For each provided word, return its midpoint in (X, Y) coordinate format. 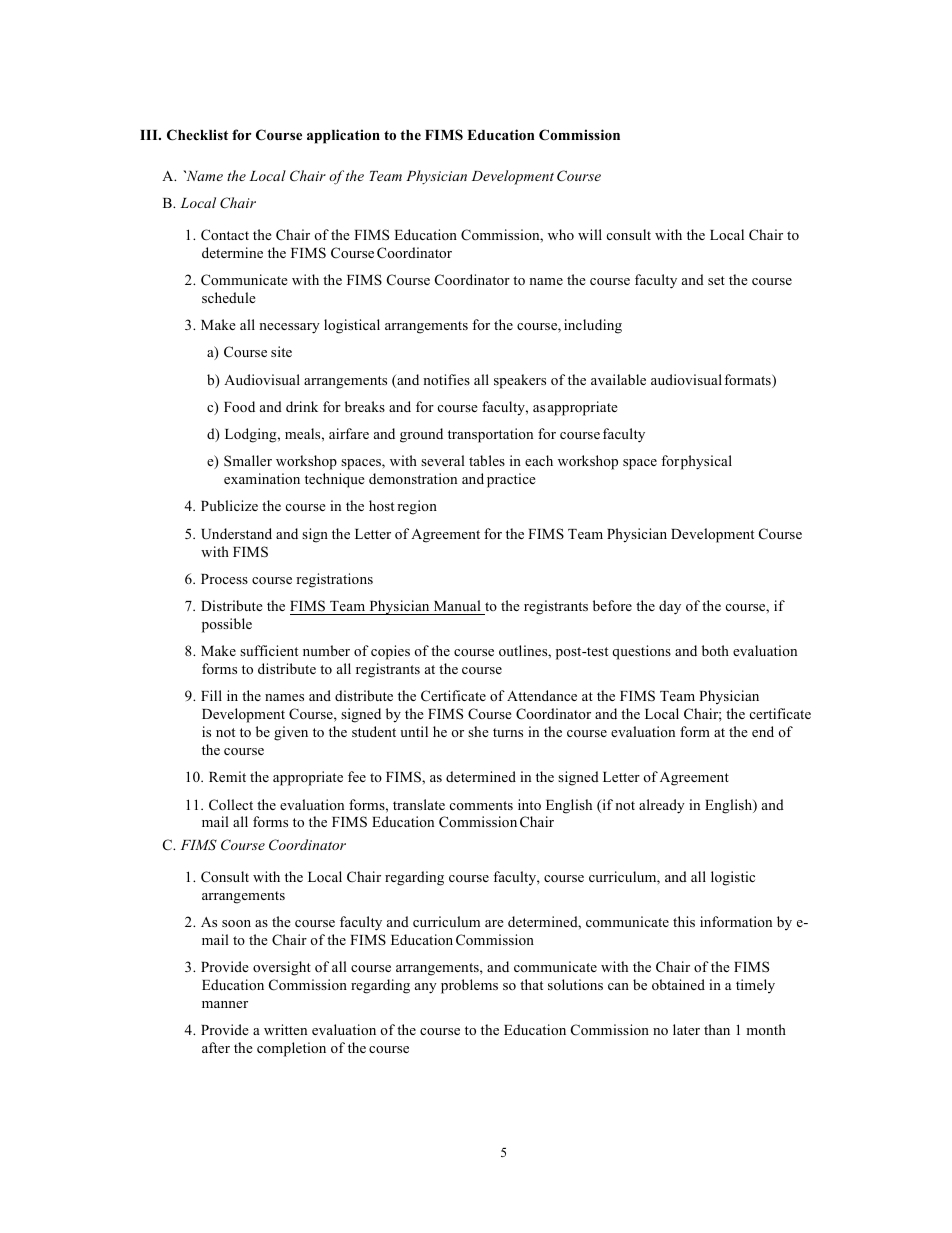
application (343, 136)
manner (225, 1004)
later (686, 1029)
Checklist (197, 135)
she (478, 731)
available (618, 379)
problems (469, 986)
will (590, 234)
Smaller (248, 460)
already (662, 806)
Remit (227, 776)
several (443, 460)
